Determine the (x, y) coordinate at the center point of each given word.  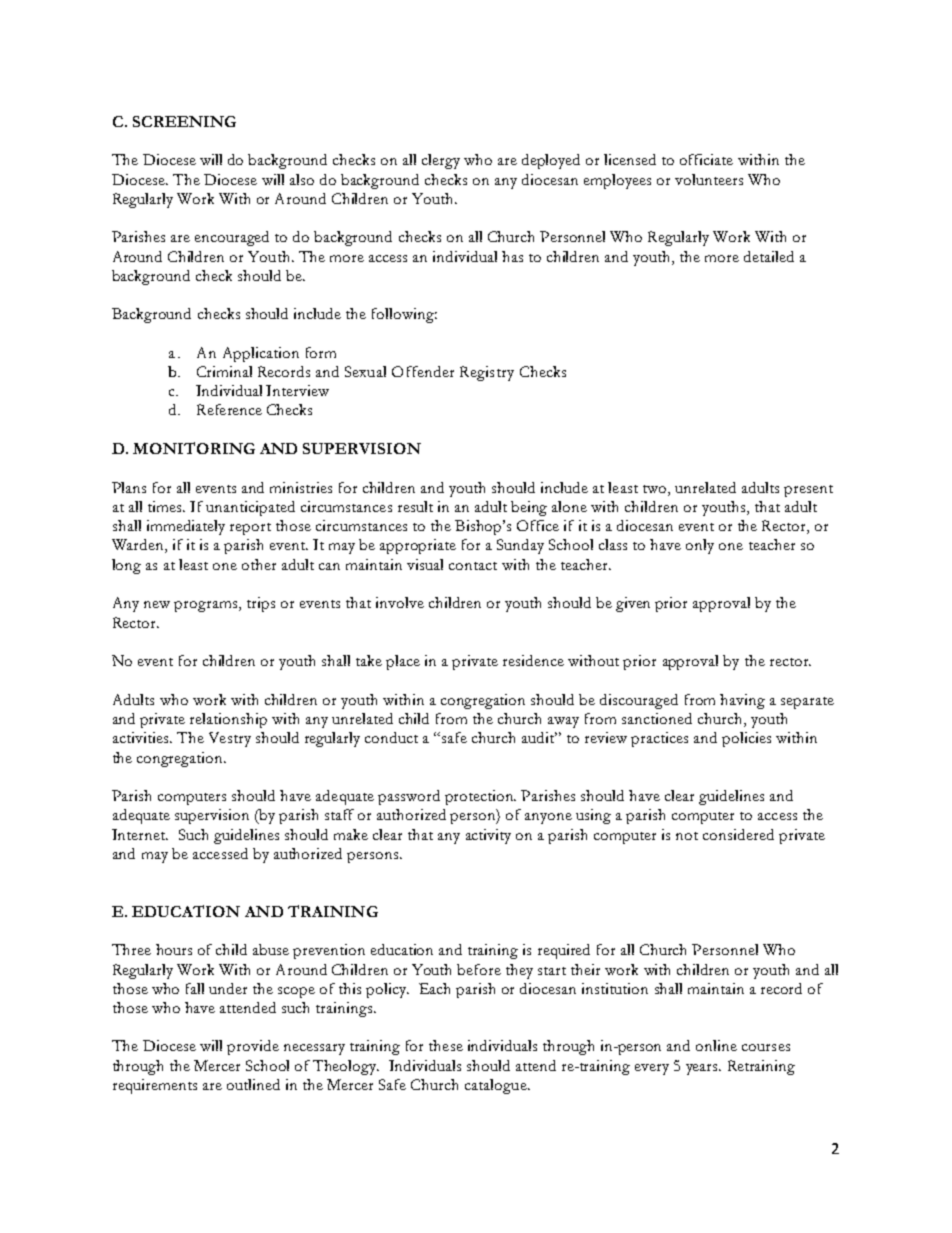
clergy (441, 161)
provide (253, 1047)
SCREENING (184, 121)
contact (473, 566)
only (700, 546)
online (716, 1045)
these (446, 1045)
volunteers (709, 179)
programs (207, 606)
